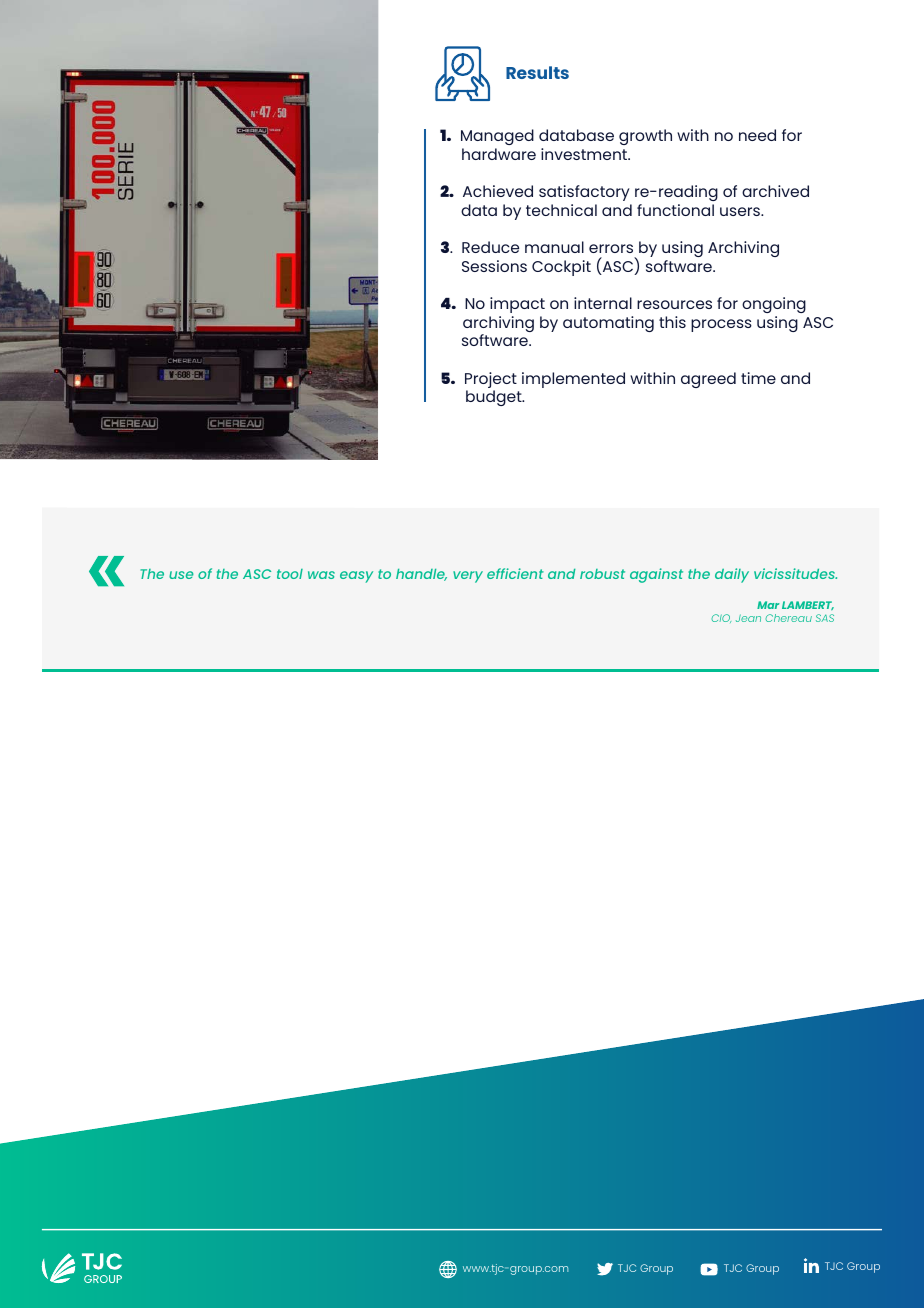 The height and width of the screenshot is (1308, 924). What do you see at coordinates (497, 139) in the screenshot?
I see `Managed` at bounding box center [497, 139].
